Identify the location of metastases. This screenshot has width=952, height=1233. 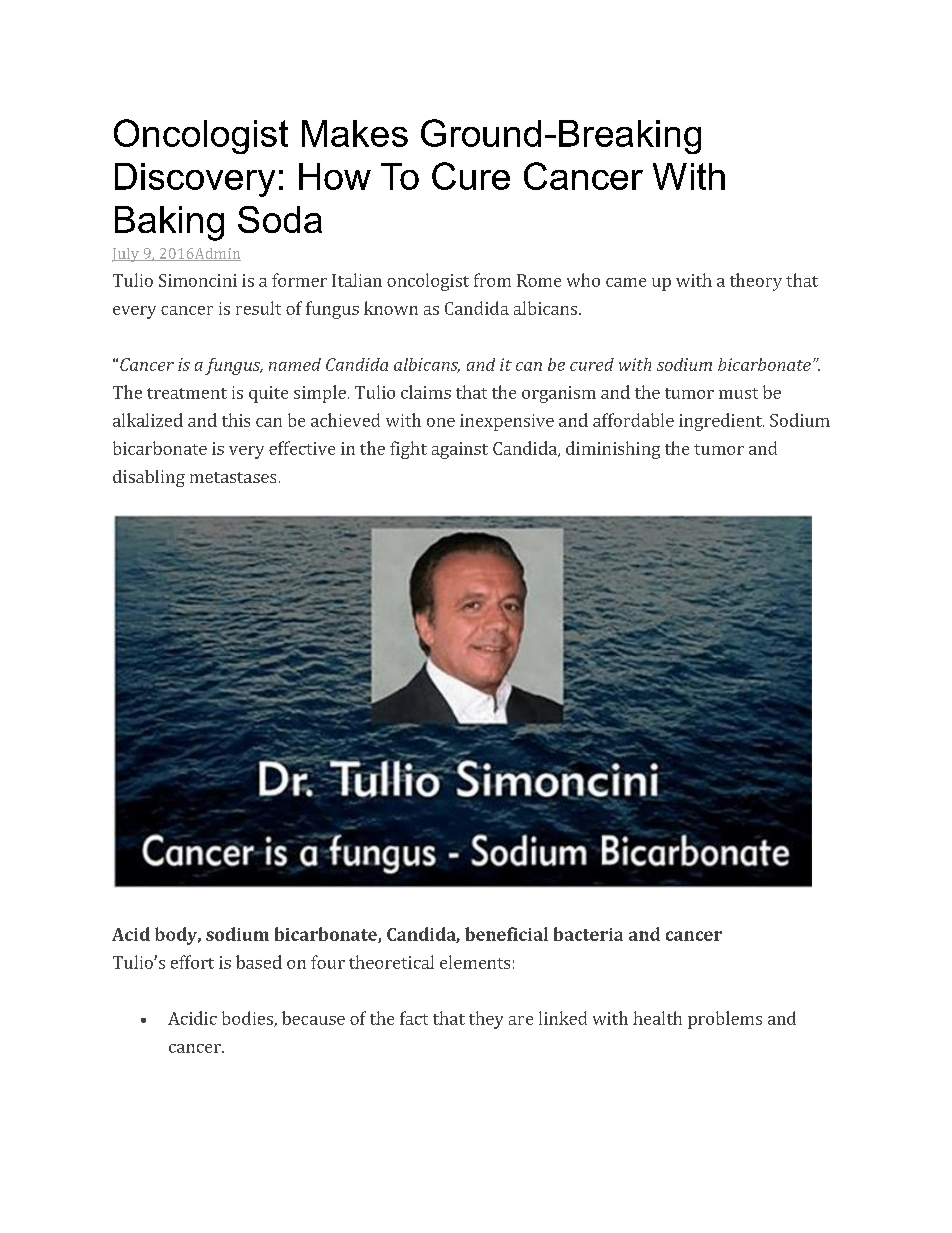
(233, 477).
